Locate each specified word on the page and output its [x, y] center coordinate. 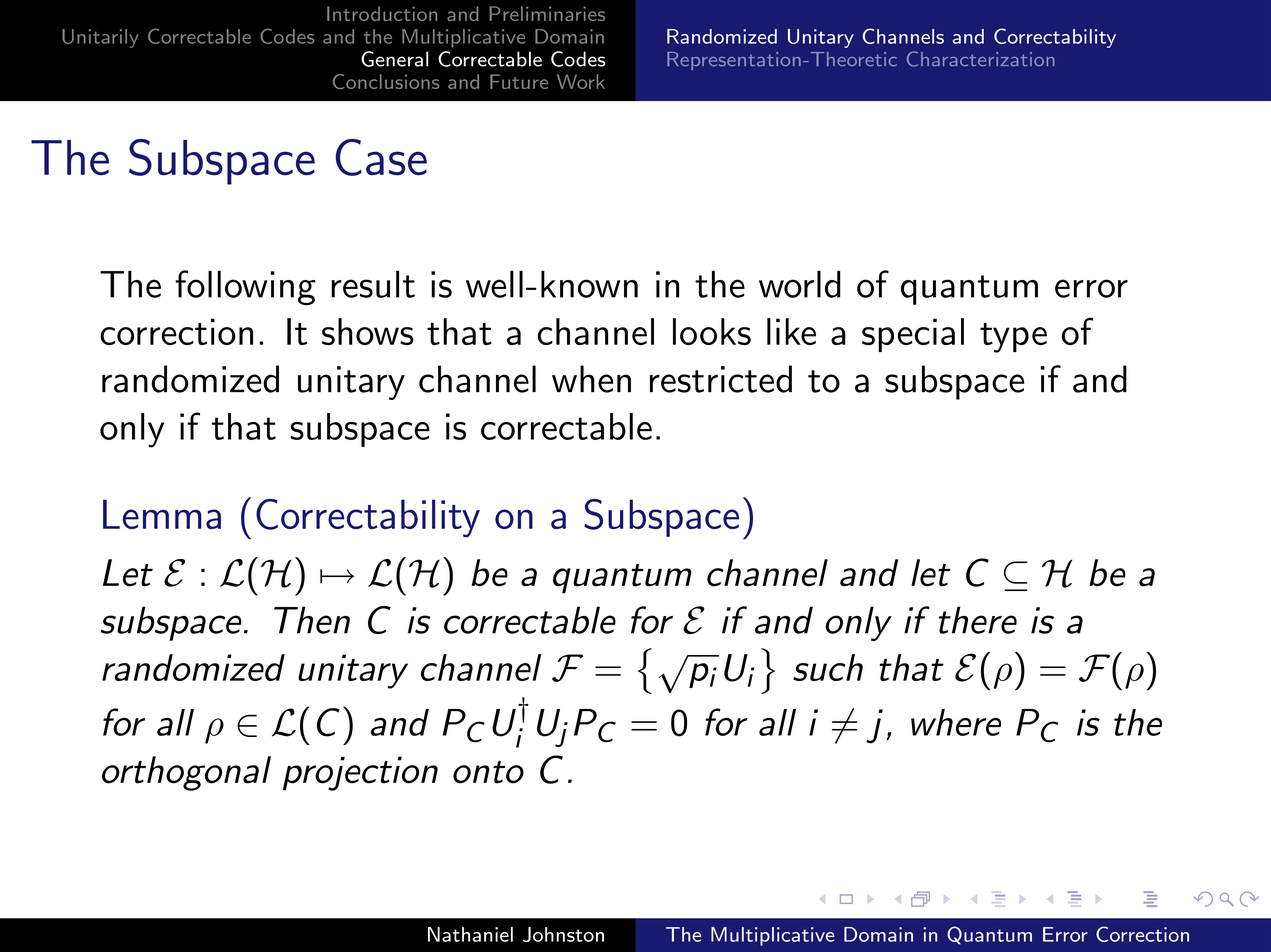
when [591, 379]
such [828, 667]
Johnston [563, 934]
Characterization [981, 59]
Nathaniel [470, 934]
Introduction [382, 13]
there [978, 620]
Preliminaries [547, 13]
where [956, 722]
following [245, 287]
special [913, 335]
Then [312, 620]
